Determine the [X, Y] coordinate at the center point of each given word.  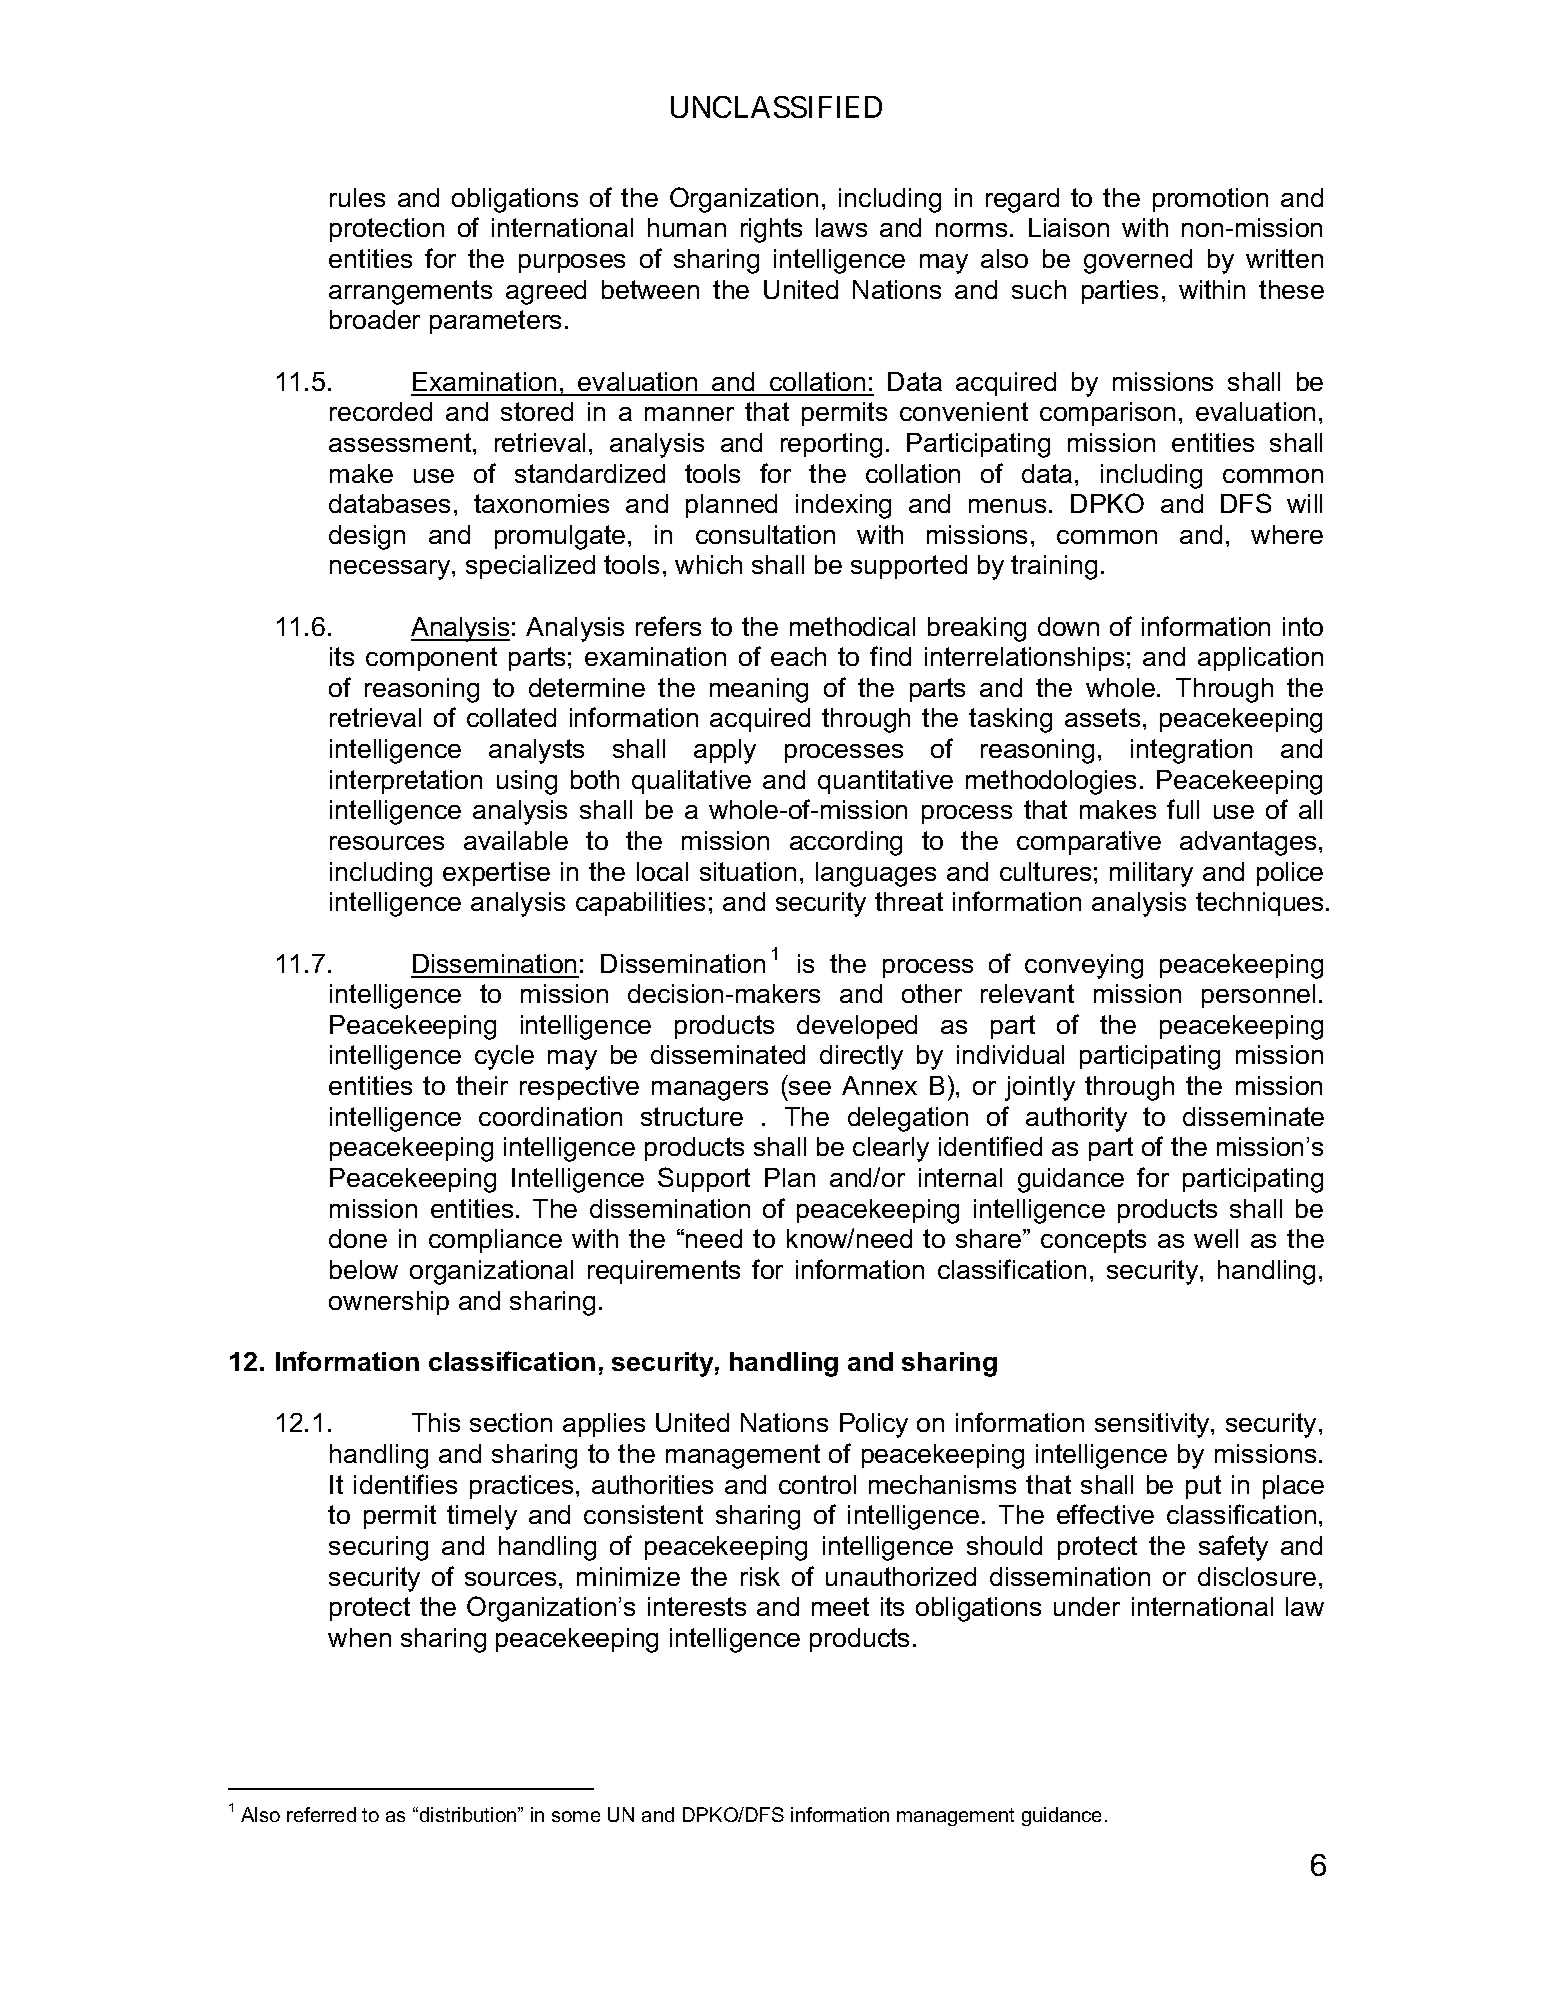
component [431, 659]
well [1216, 1238]
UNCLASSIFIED [776, 107]
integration [1191, 751]
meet [840, 1606]
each [798, 656]
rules [357, 197]
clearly [891, 1149]
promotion [1210, 200]
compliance [495, 1241]
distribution [469, 1814]
